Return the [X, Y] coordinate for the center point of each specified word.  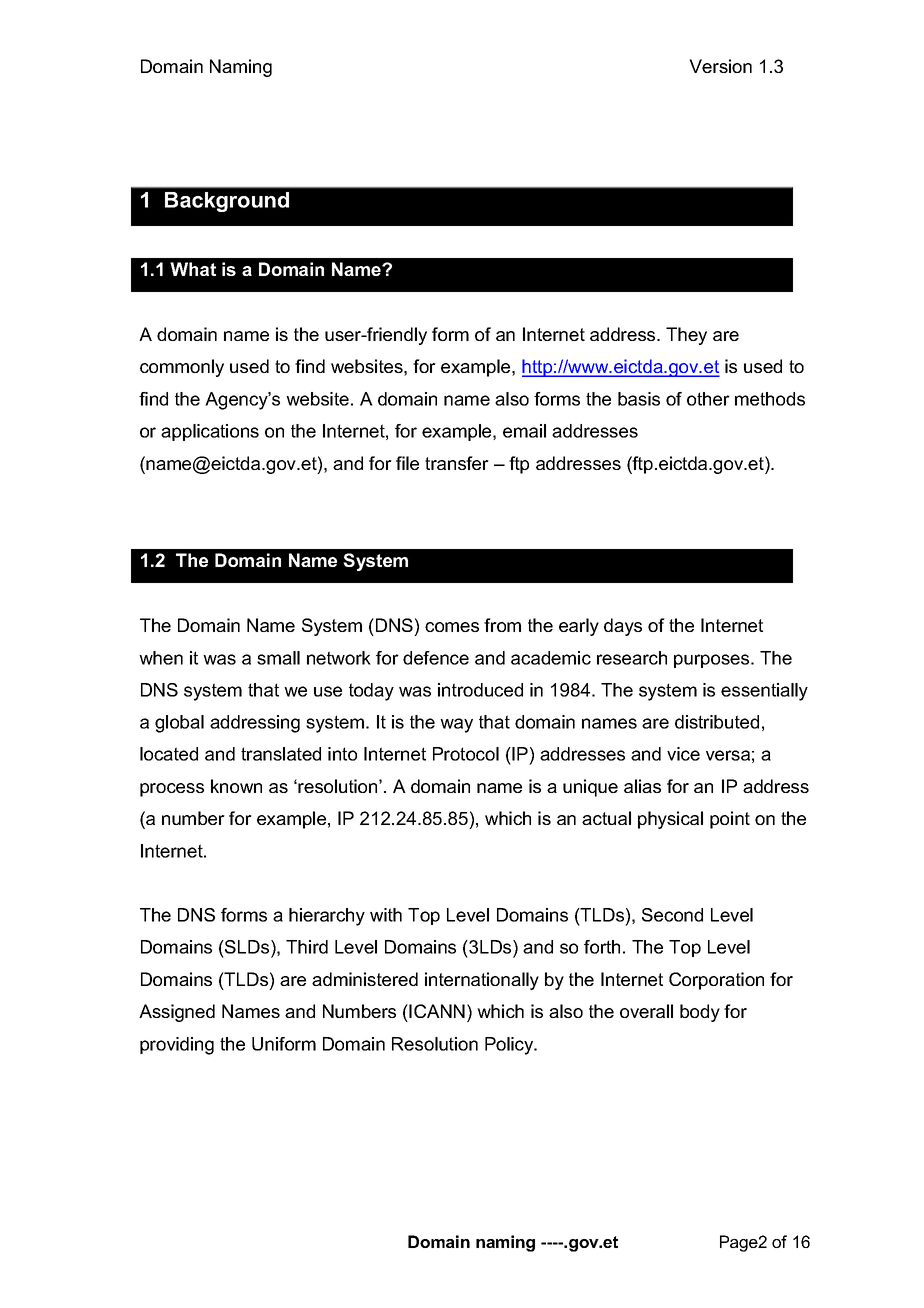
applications [210, 432]
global [179, 724]
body [700, 1013]
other [708, 399]
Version [720, 66]
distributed [717, 722]
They [686, 336]
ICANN [437, 1011]
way [456, 725]
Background [227, 202]
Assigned [177, 1013]
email [524, 431]
